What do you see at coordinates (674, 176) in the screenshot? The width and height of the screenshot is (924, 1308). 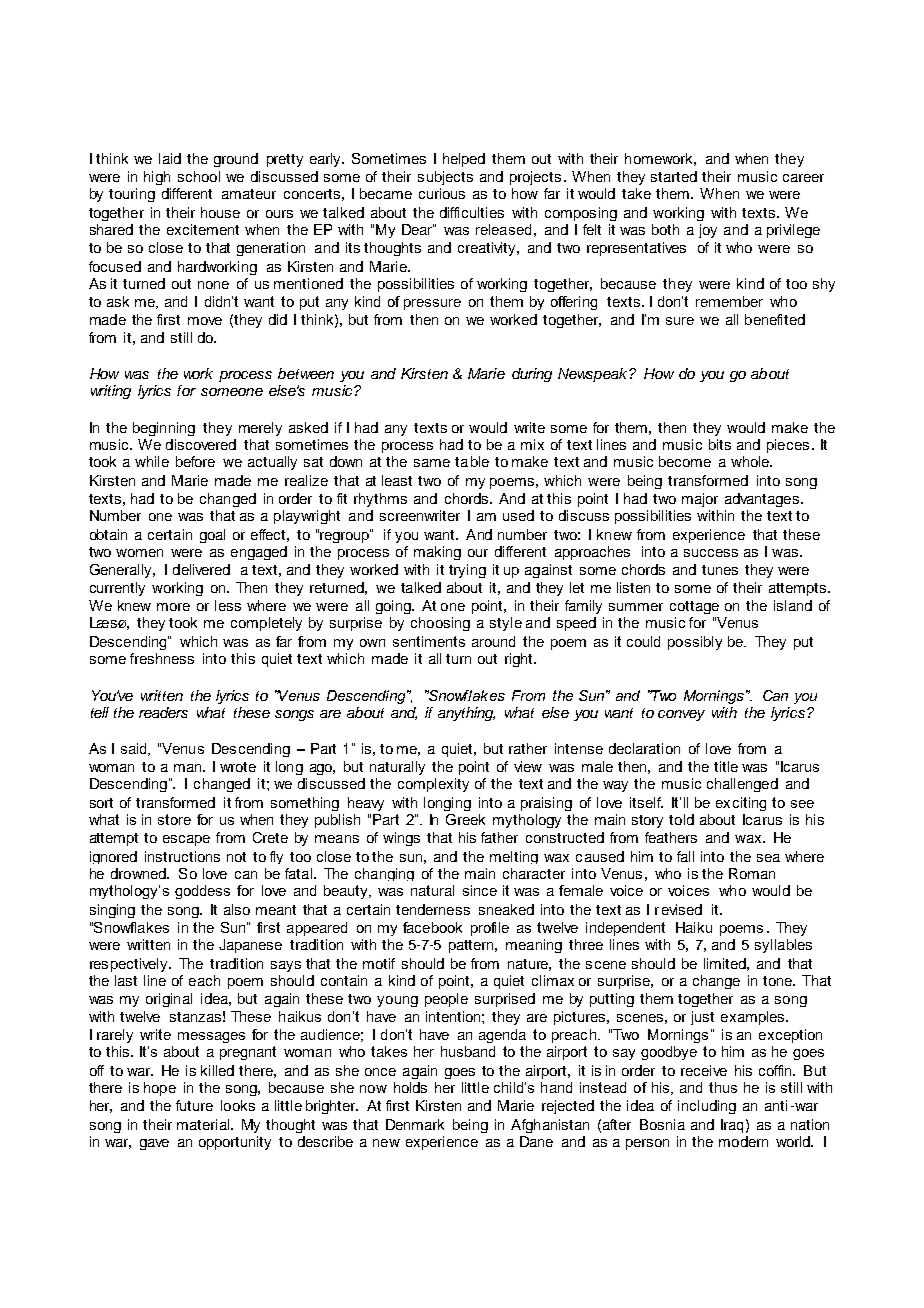 I see `started` at bounding box center [674, 176].
